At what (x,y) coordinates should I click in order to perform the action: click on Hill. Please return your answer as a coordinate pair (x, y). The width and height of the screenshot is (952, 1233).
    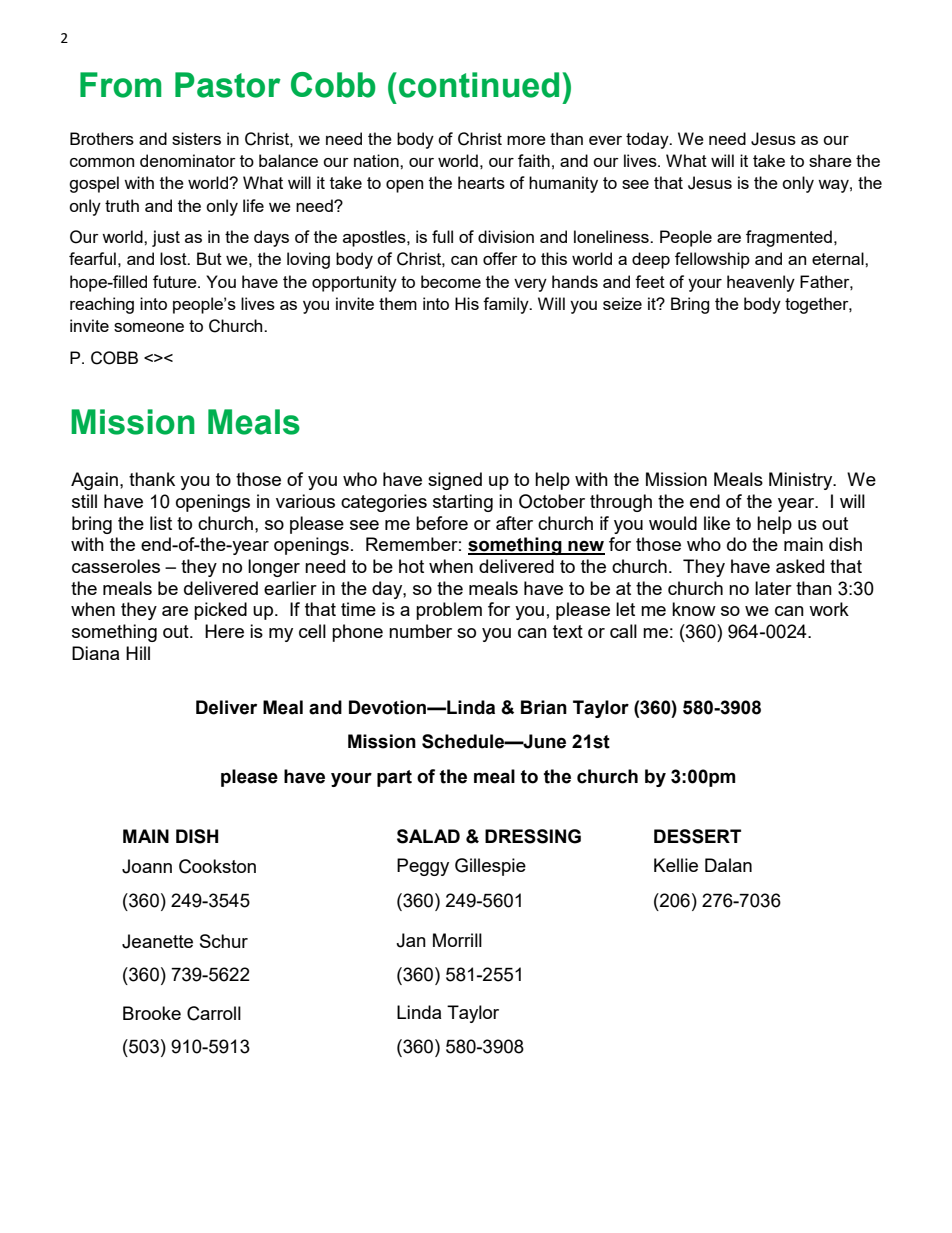
    Looking at the image, I should click on (138, 653).
